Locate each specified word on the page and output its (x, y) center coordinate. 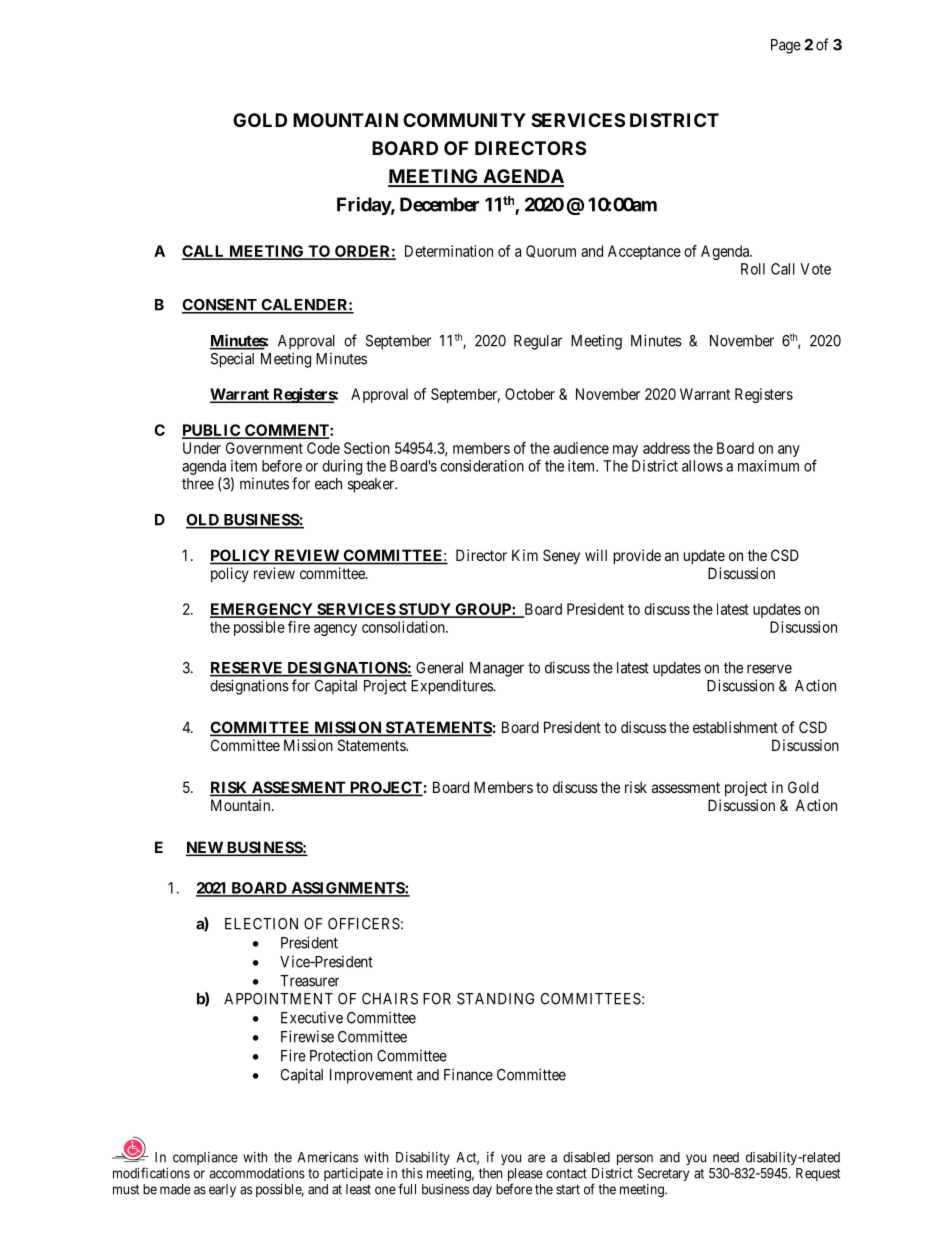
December (439, 204)
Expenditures (452, 687)
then (490, 1173)
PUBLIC (212, 431)
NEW (205, 848)
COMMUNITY (464, 120)
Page (786, 46)
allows (702, 466)
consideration (482, 466)
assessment (686, 787)
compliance (205, 1158)
